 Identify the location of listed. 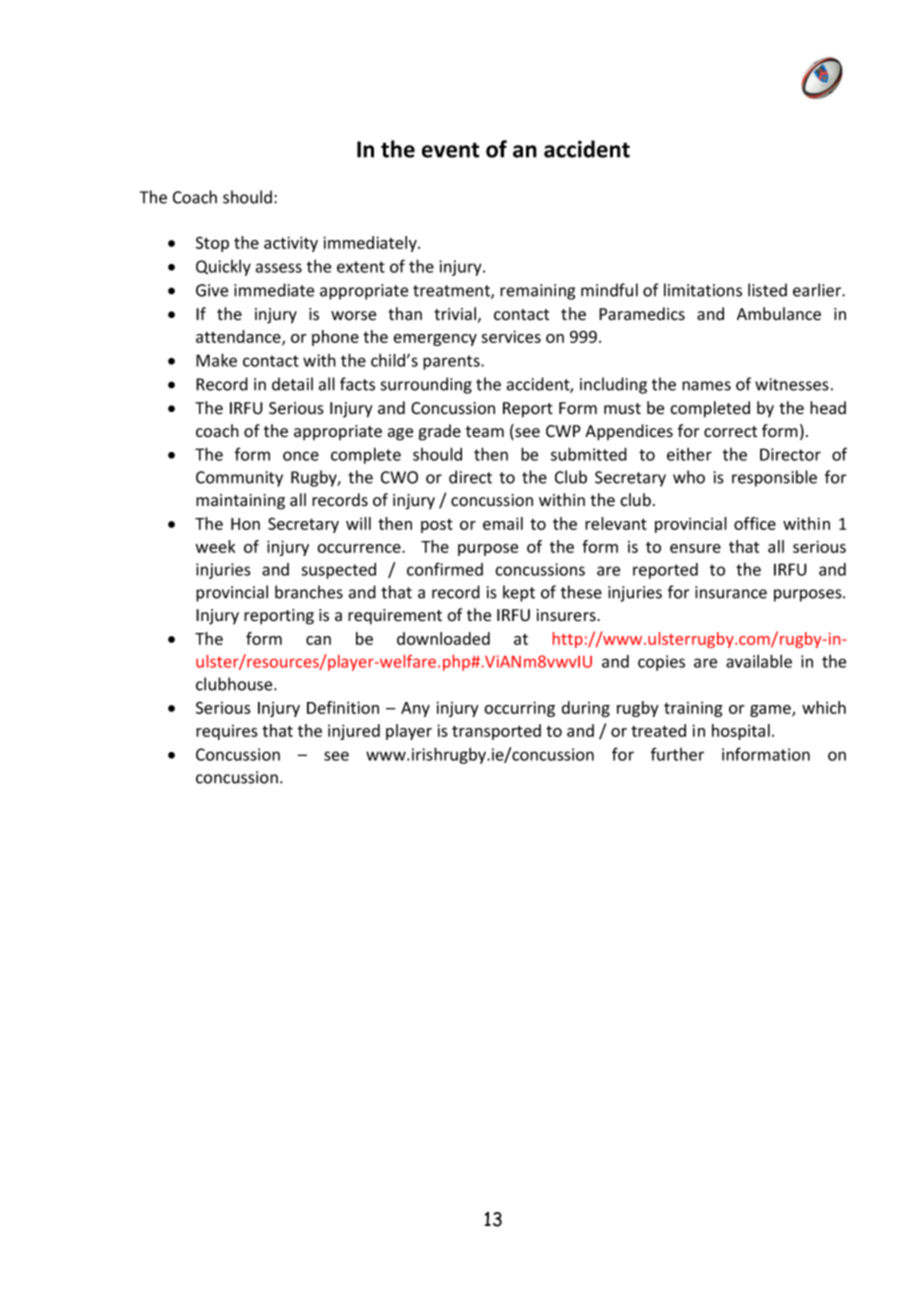
(767, 290).
